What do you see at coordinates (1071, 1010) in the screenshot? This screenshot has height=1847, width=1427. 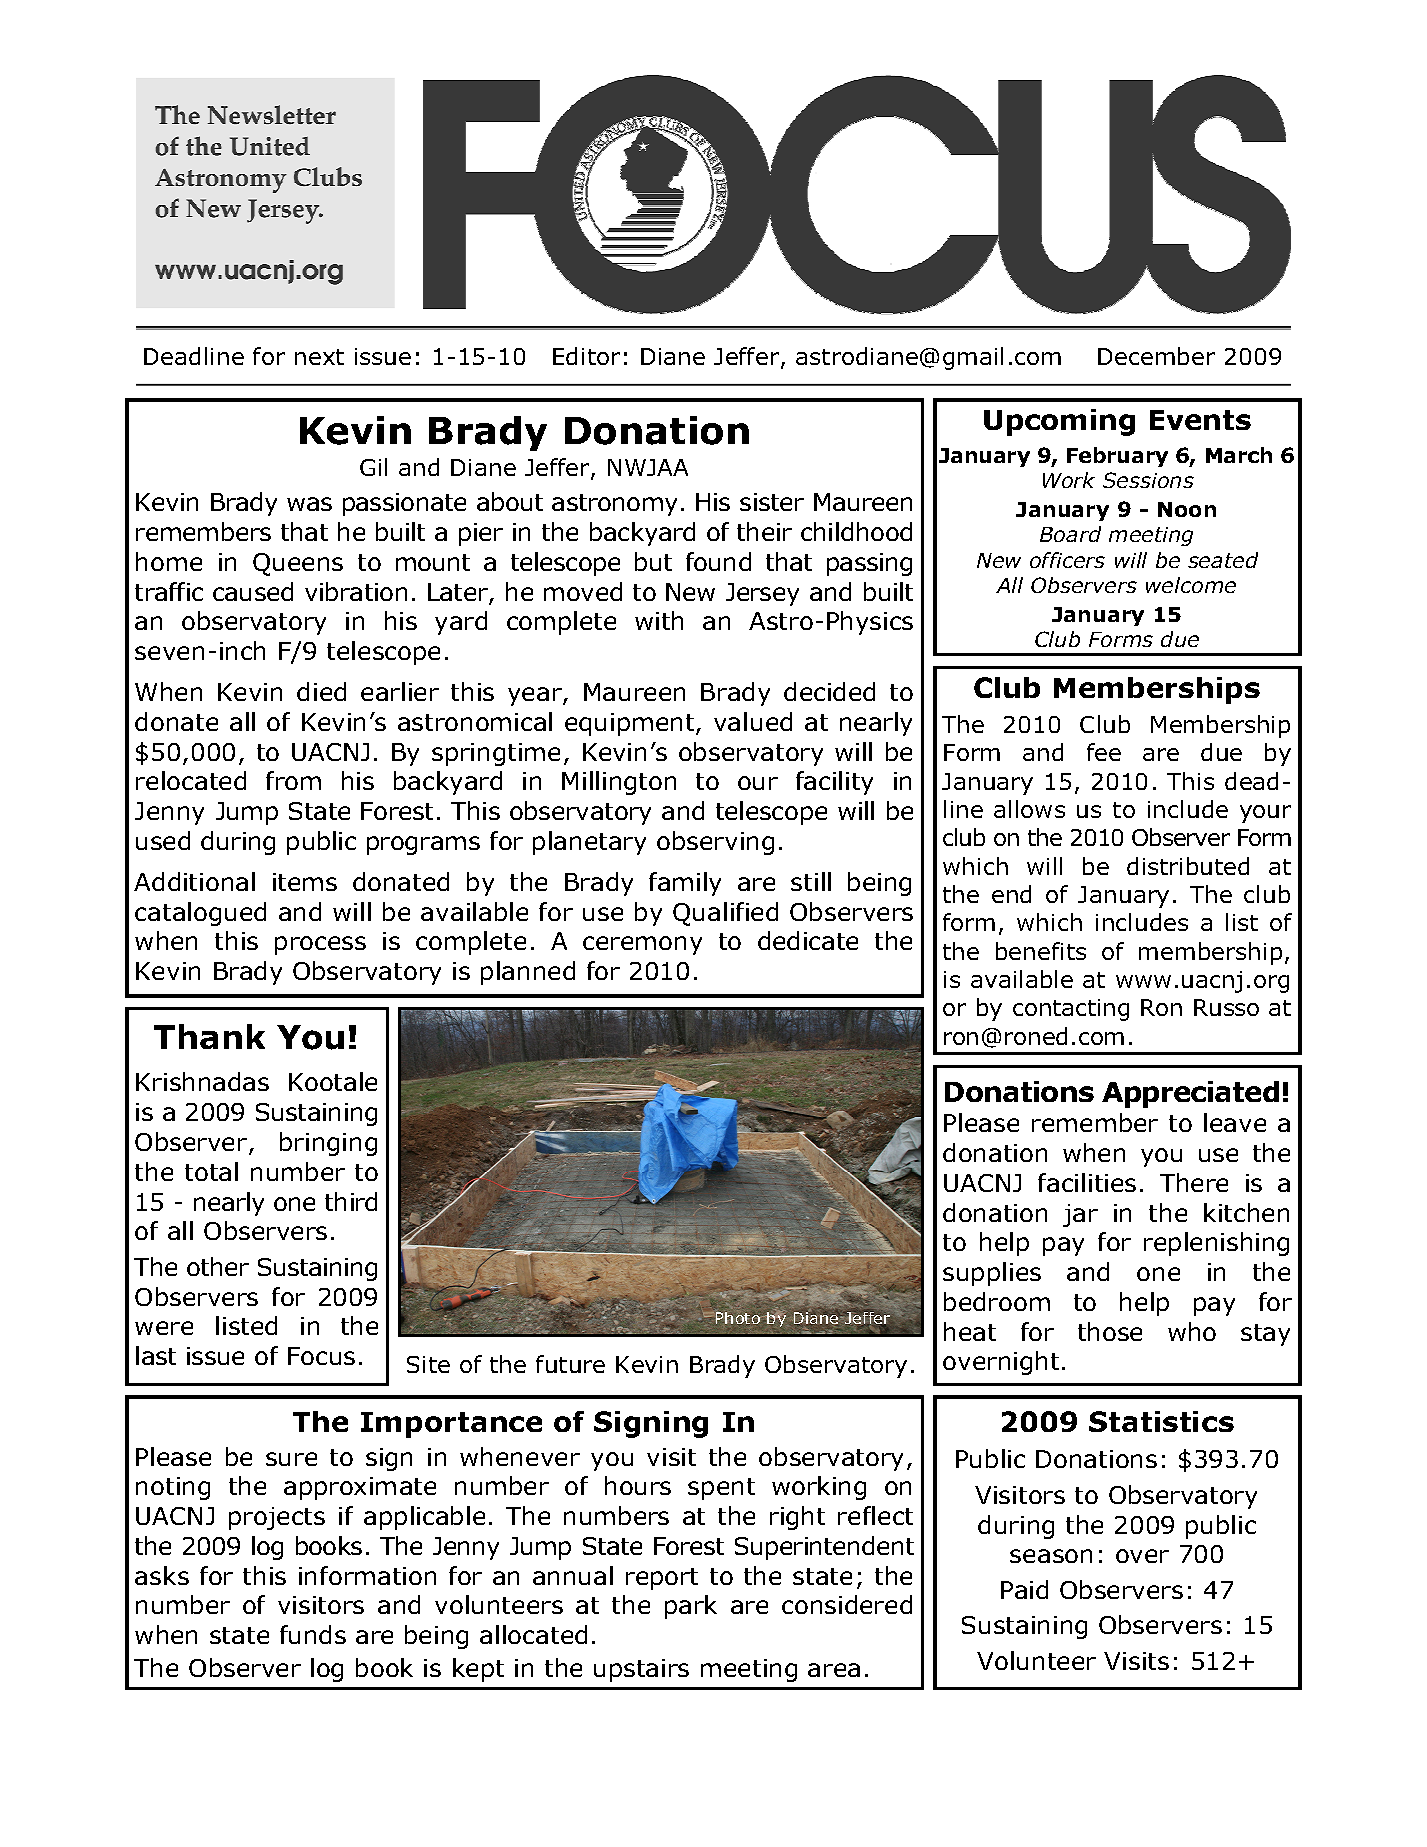 I see `contacting` at bounding box center [1071, 1010].
